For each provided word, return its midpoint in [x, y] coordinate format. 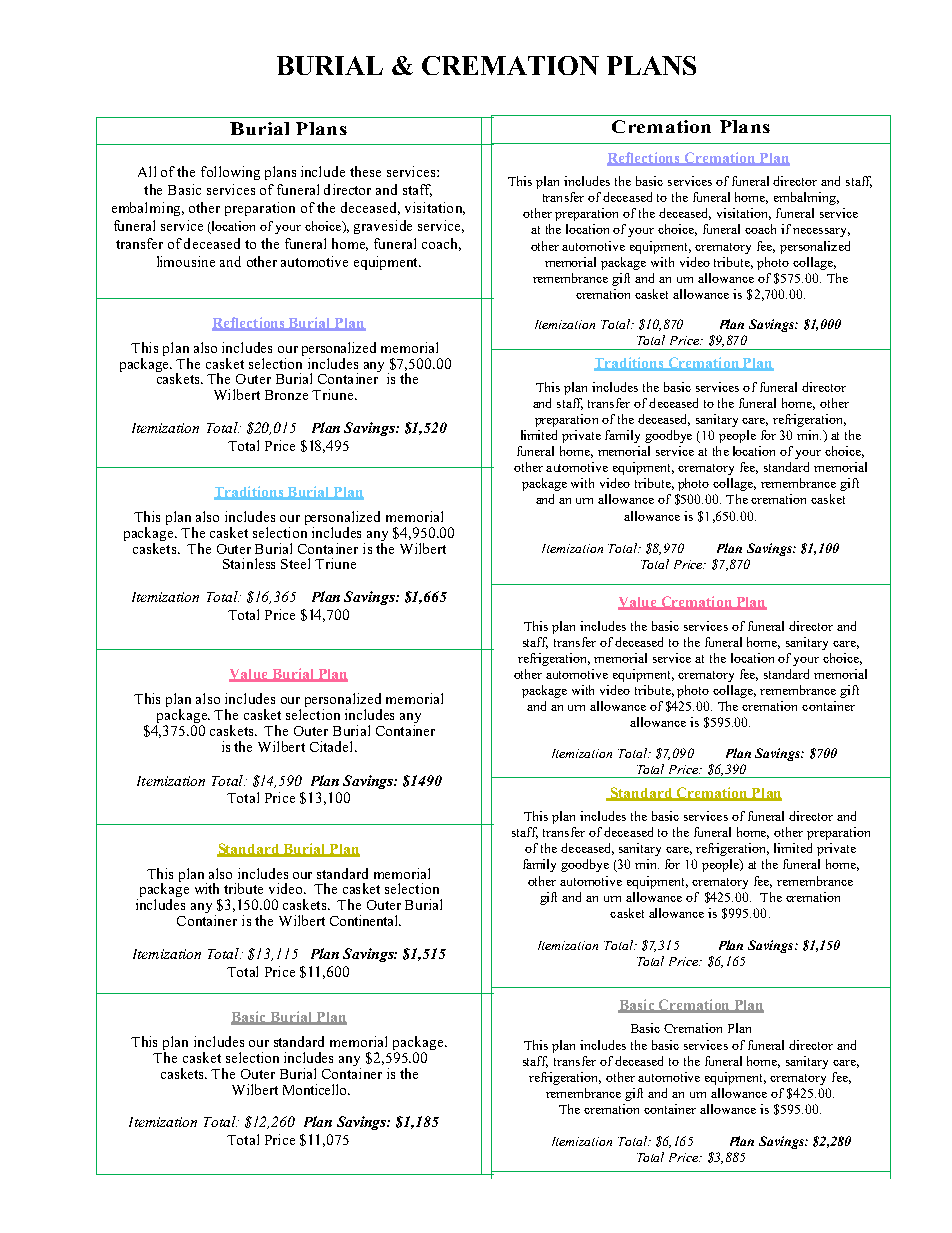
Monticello [316, 1089]
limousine [186, 261]
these [365, 171]
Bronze [286, 395]
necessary [821, 232]
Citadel [333, 746]
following [230, 173]
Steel [295, 563]
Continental [365, 920]
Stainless [249, 563]
